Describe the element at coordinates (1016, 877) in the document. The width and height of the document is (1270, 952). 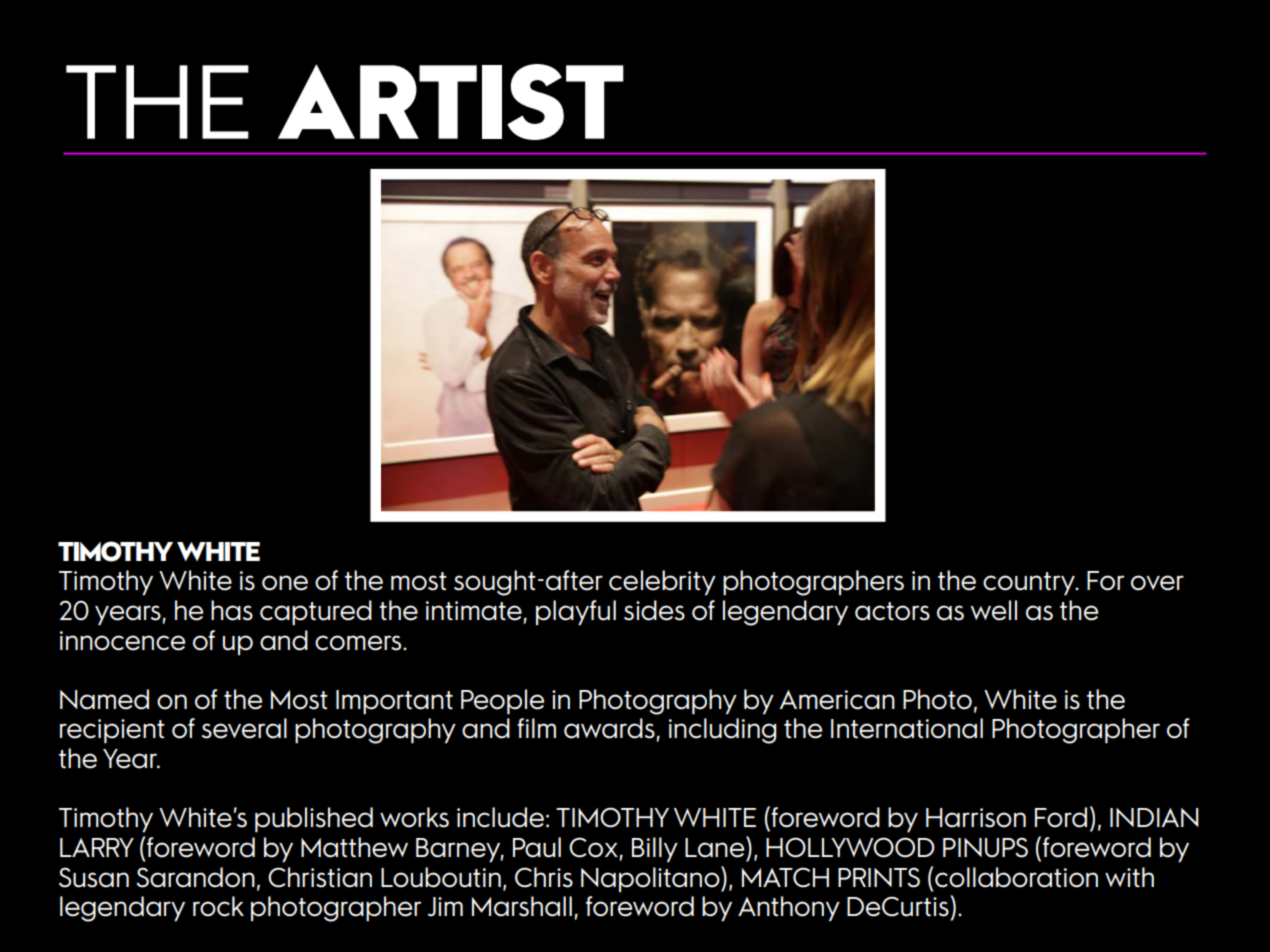
I see `collaboration` at that location.
